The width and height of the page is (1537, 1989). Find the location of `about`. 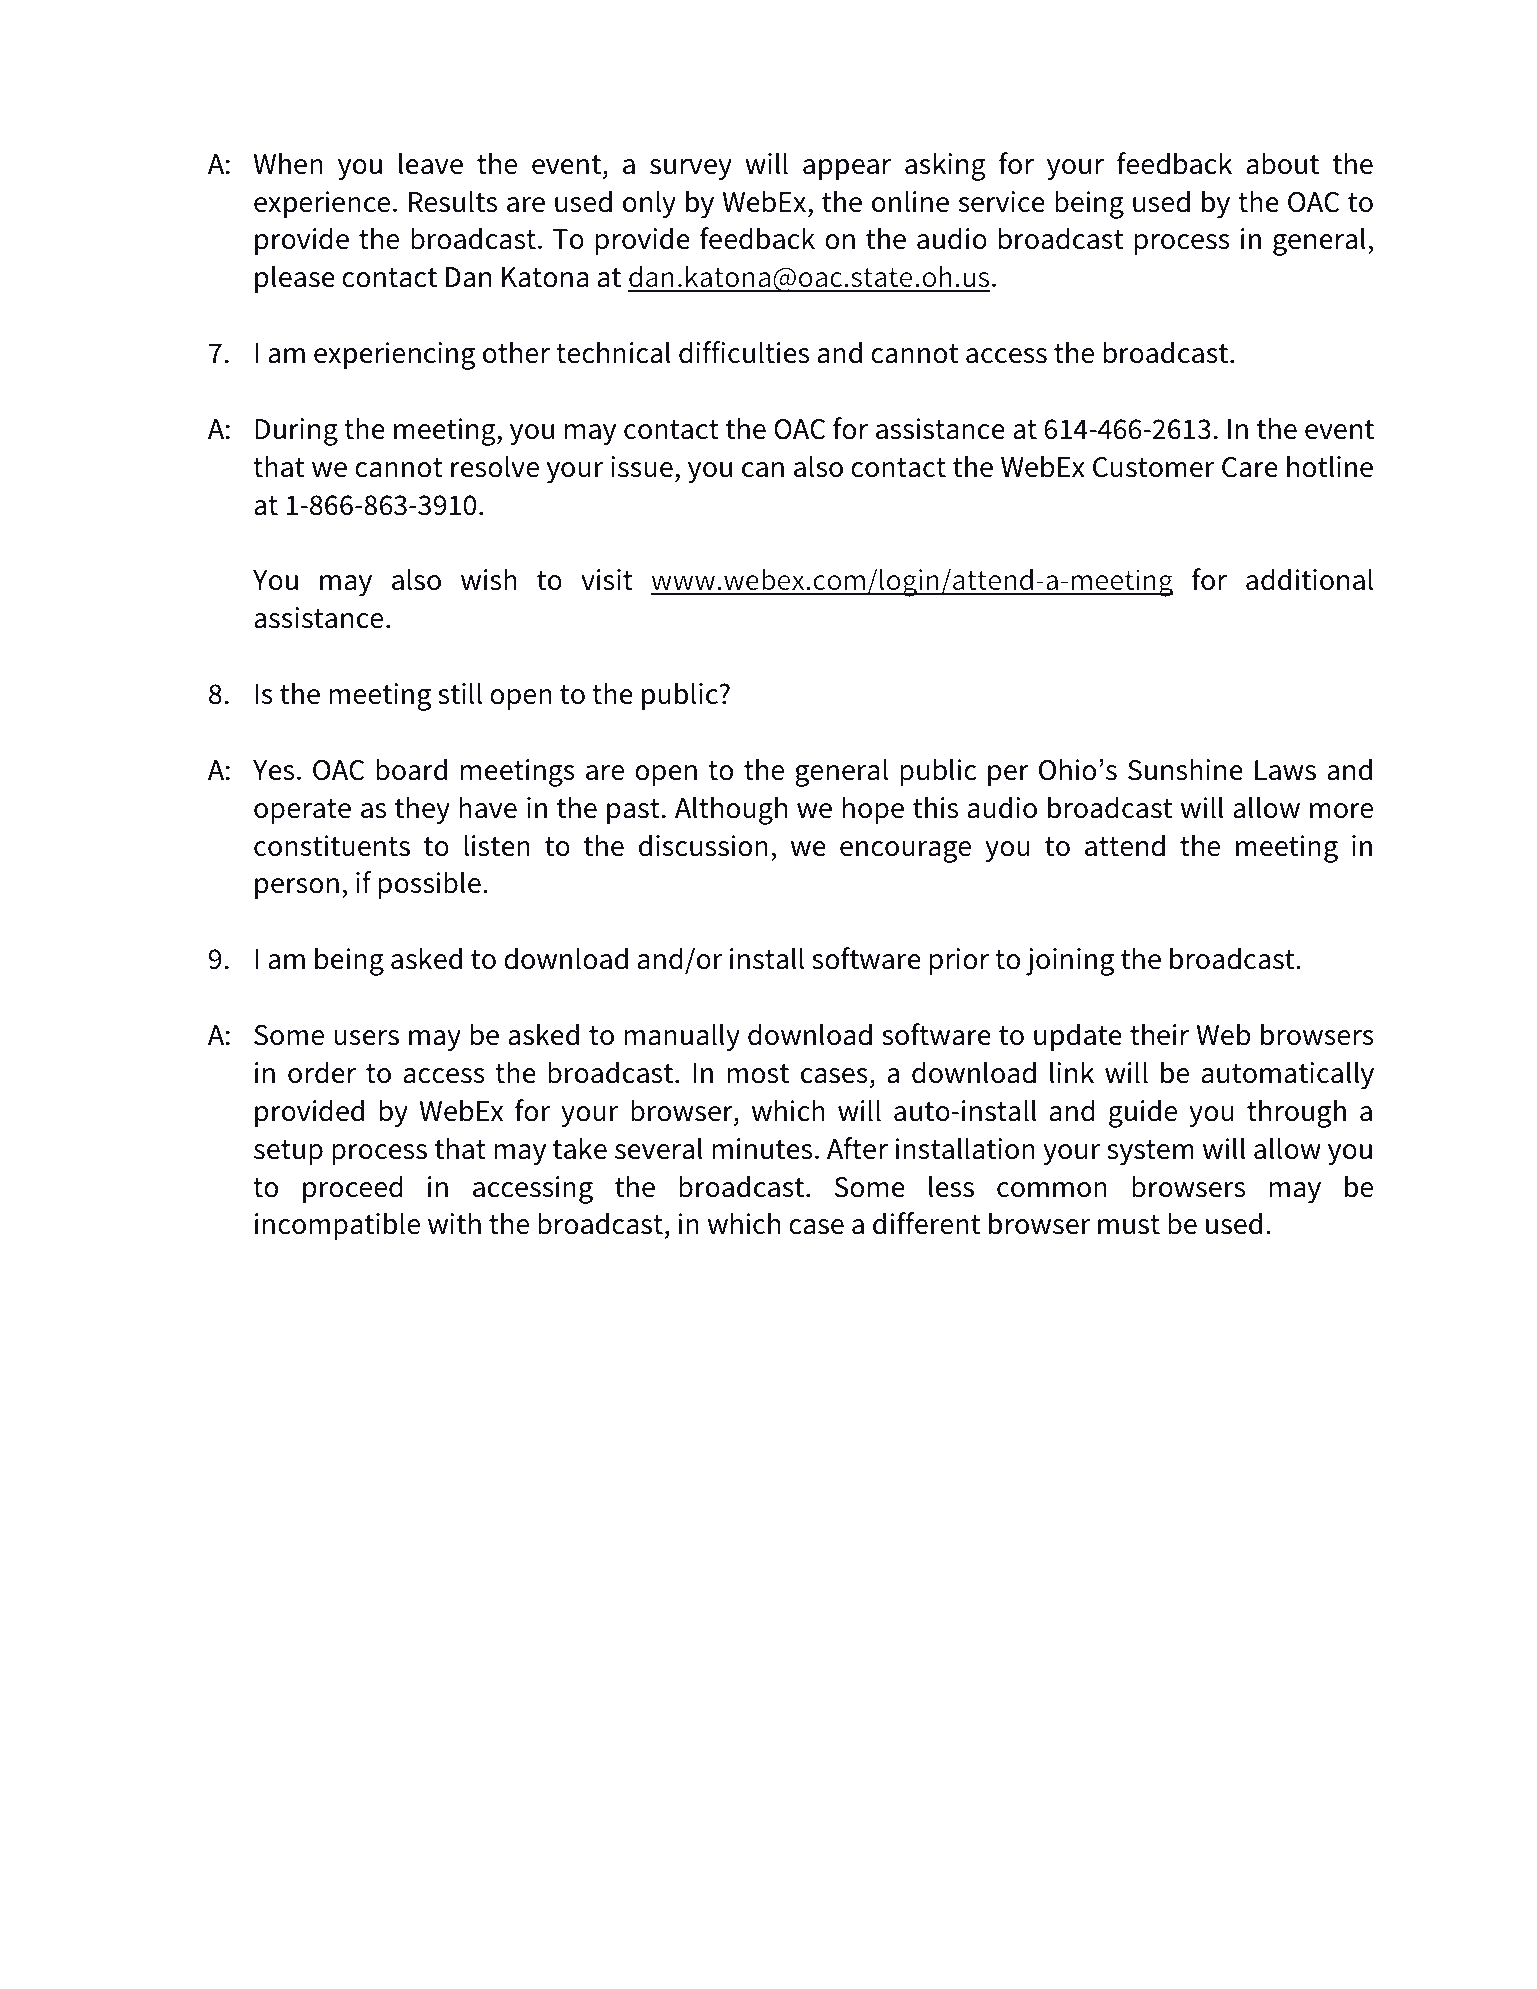

about is located at coordinates (1283, 163).
